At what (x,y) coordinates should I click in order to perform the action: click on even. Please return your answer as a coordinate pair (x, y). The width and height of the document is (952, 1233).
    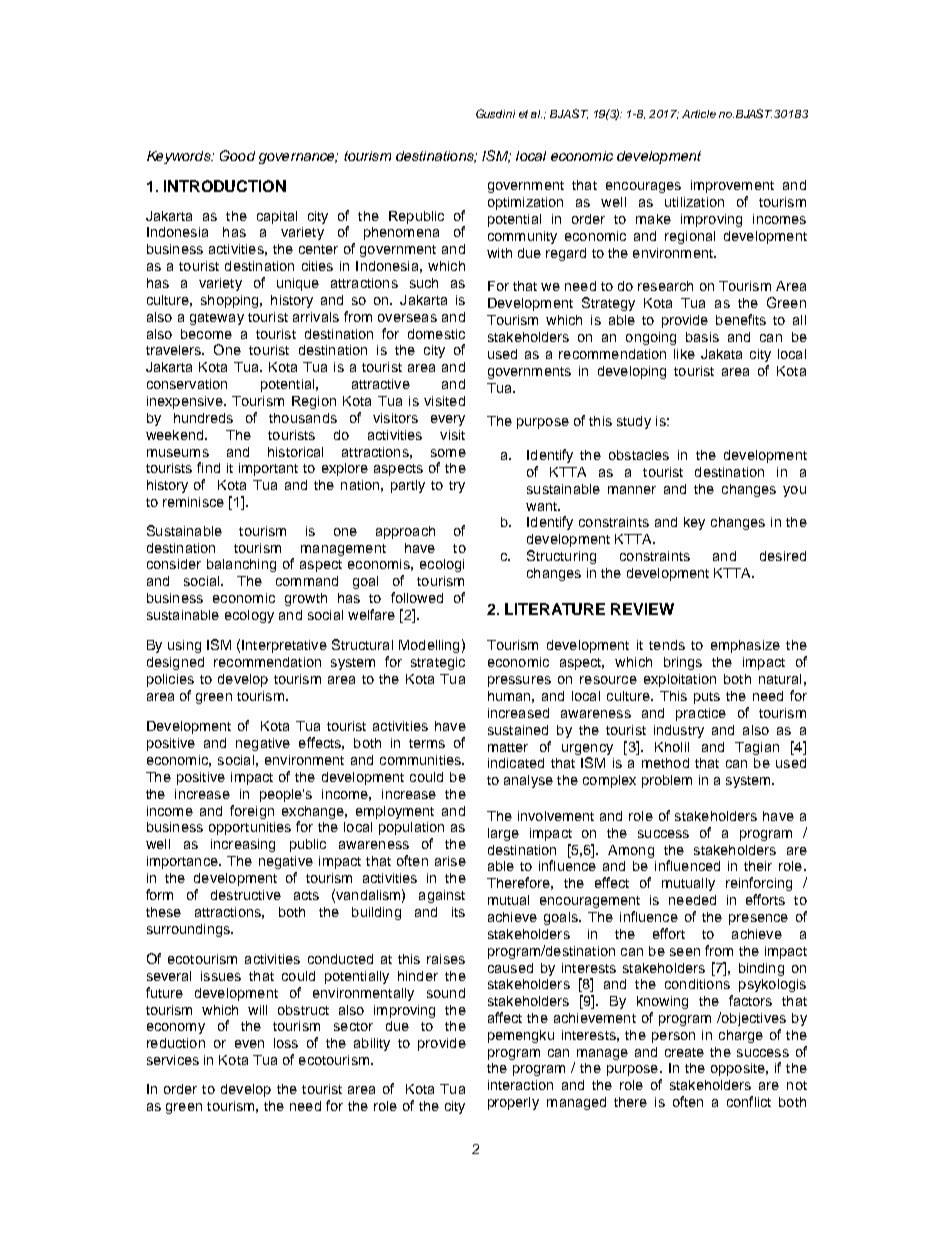
    Looking at the image, I should click on (249, 1044).
